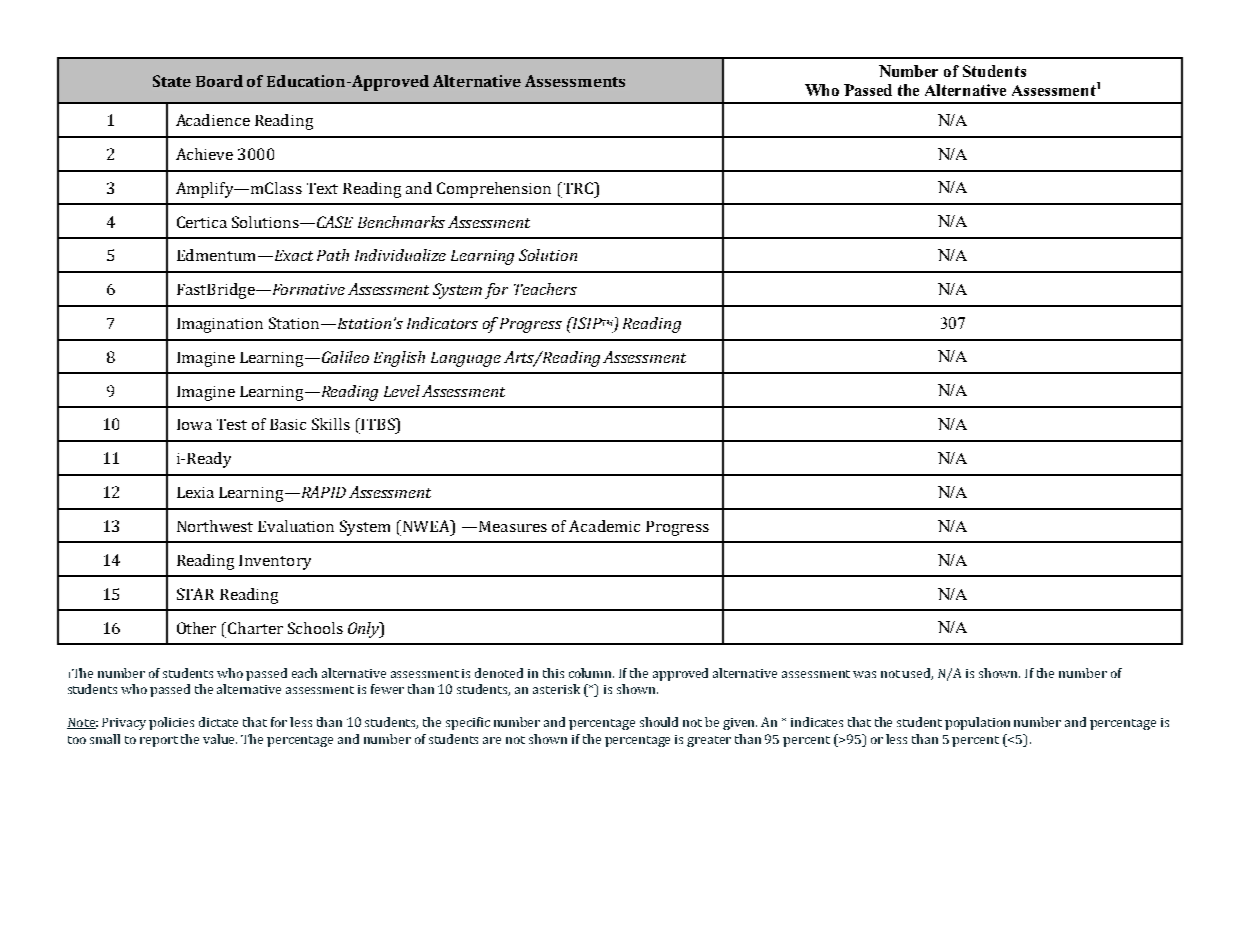  I want to click on Academic, so click(604, 526).
